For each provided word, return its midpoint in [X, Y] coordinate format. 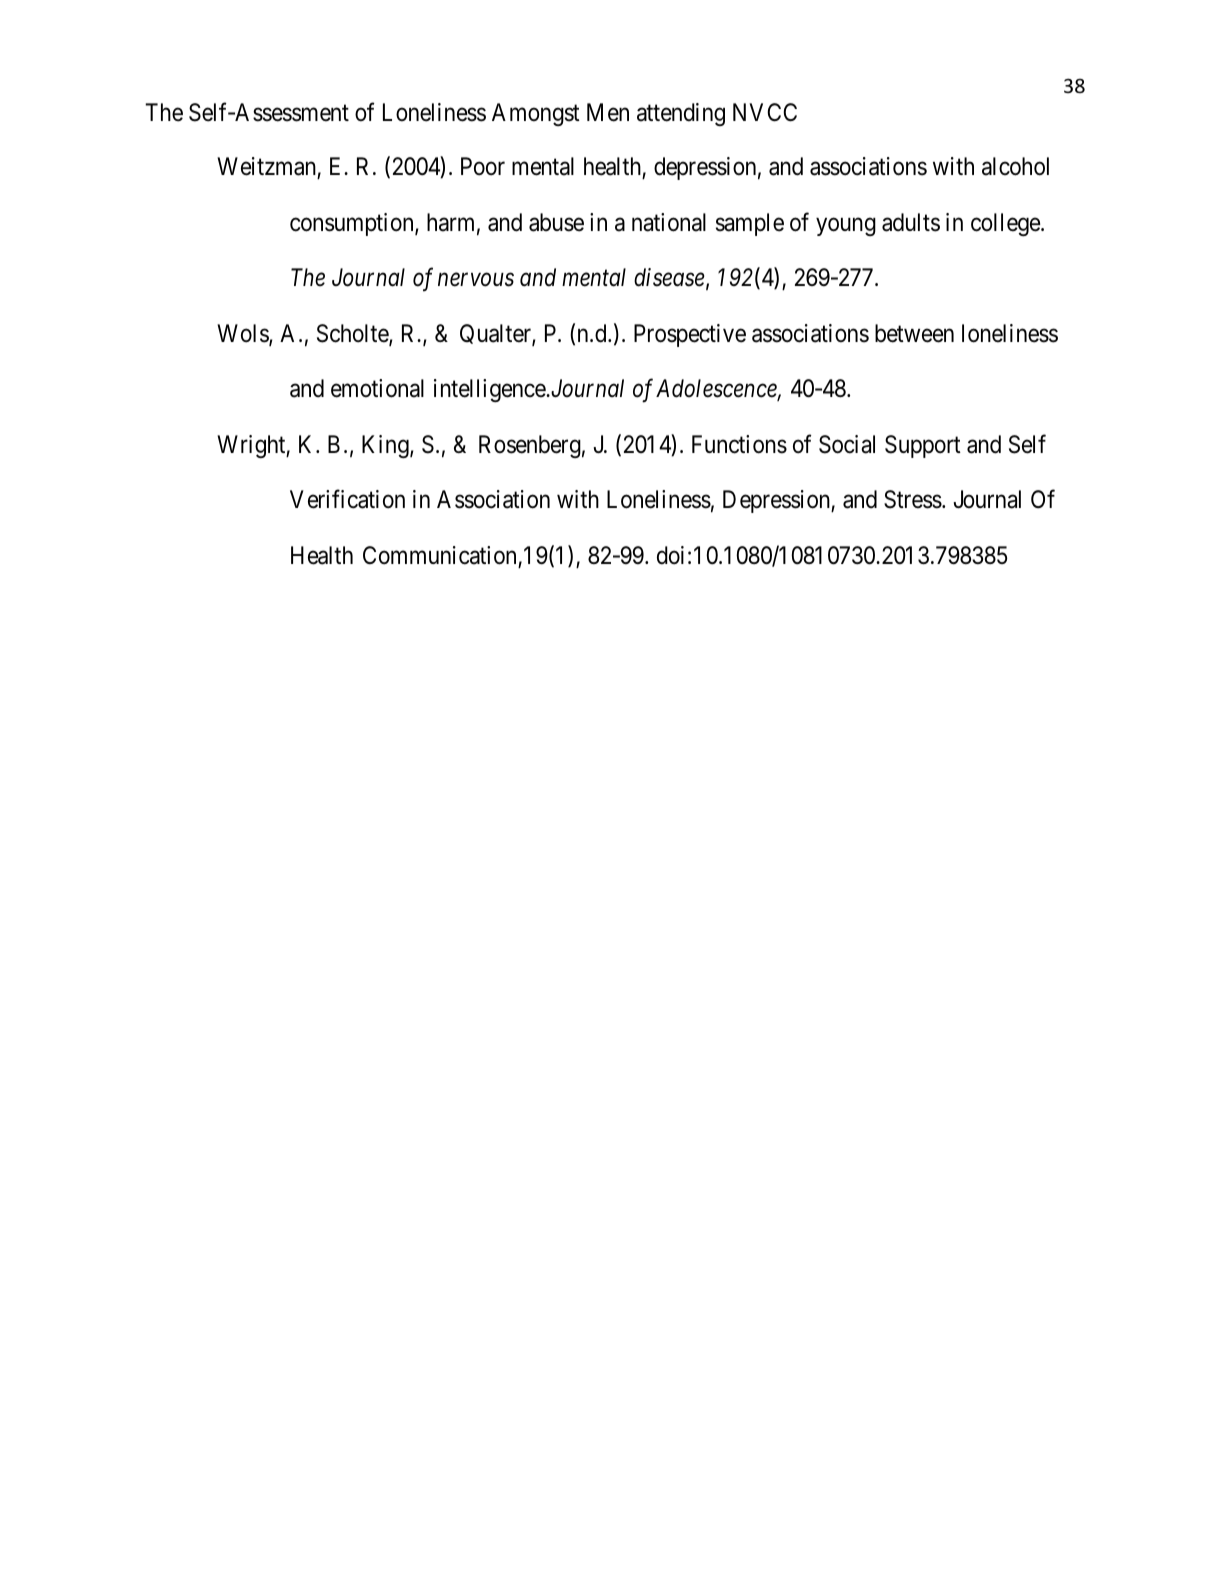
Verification [347, 499]
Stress [913, 499]
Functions [739, 444]
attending [681, 114]
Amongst [536, 114]
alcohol [1015, 166]
